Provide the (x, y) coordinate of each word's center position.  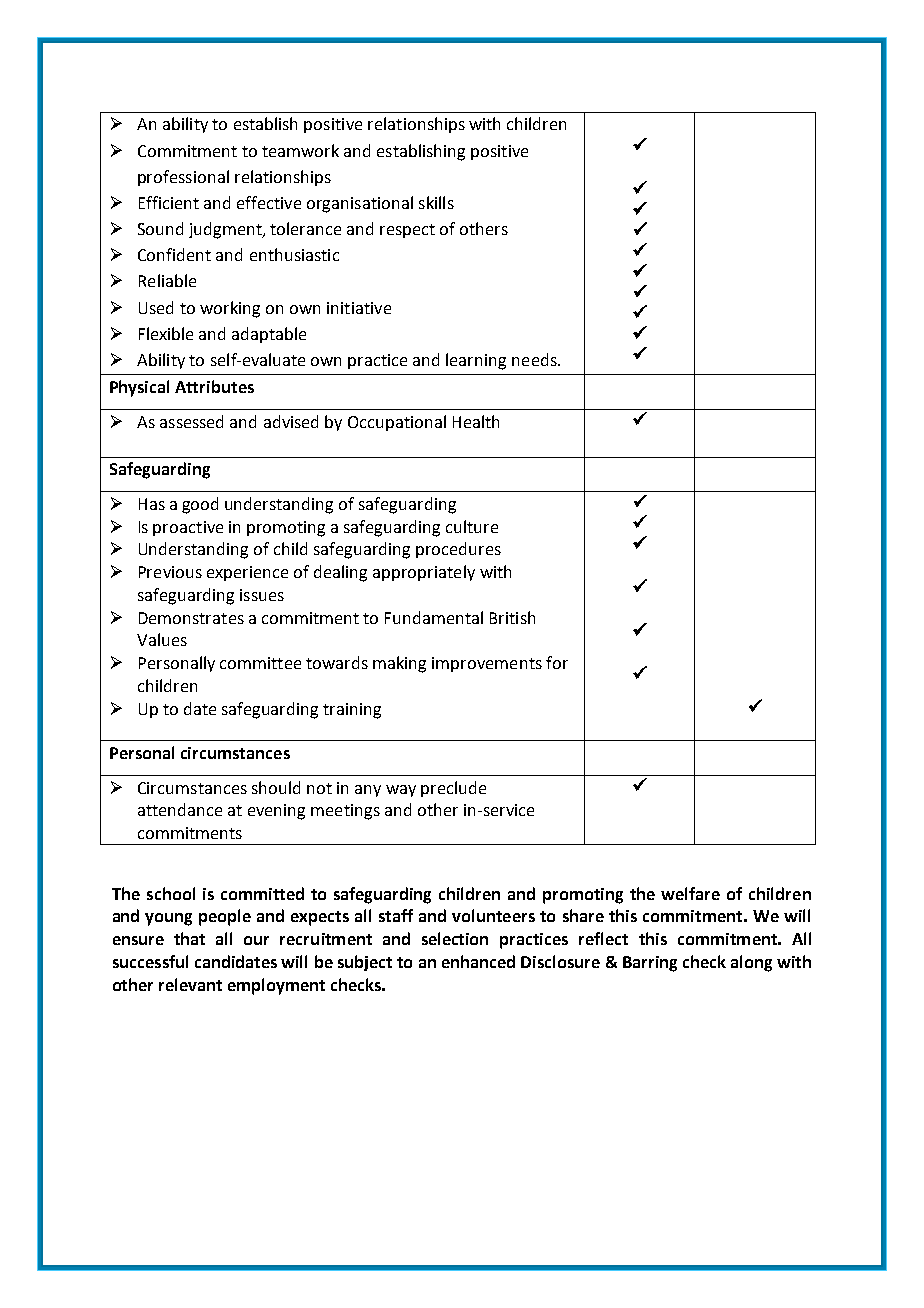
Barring (650, 964)
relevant (190, 984)
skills (436, 202)
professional (183, 178)
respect (407, 231)
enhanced (478, 961)
